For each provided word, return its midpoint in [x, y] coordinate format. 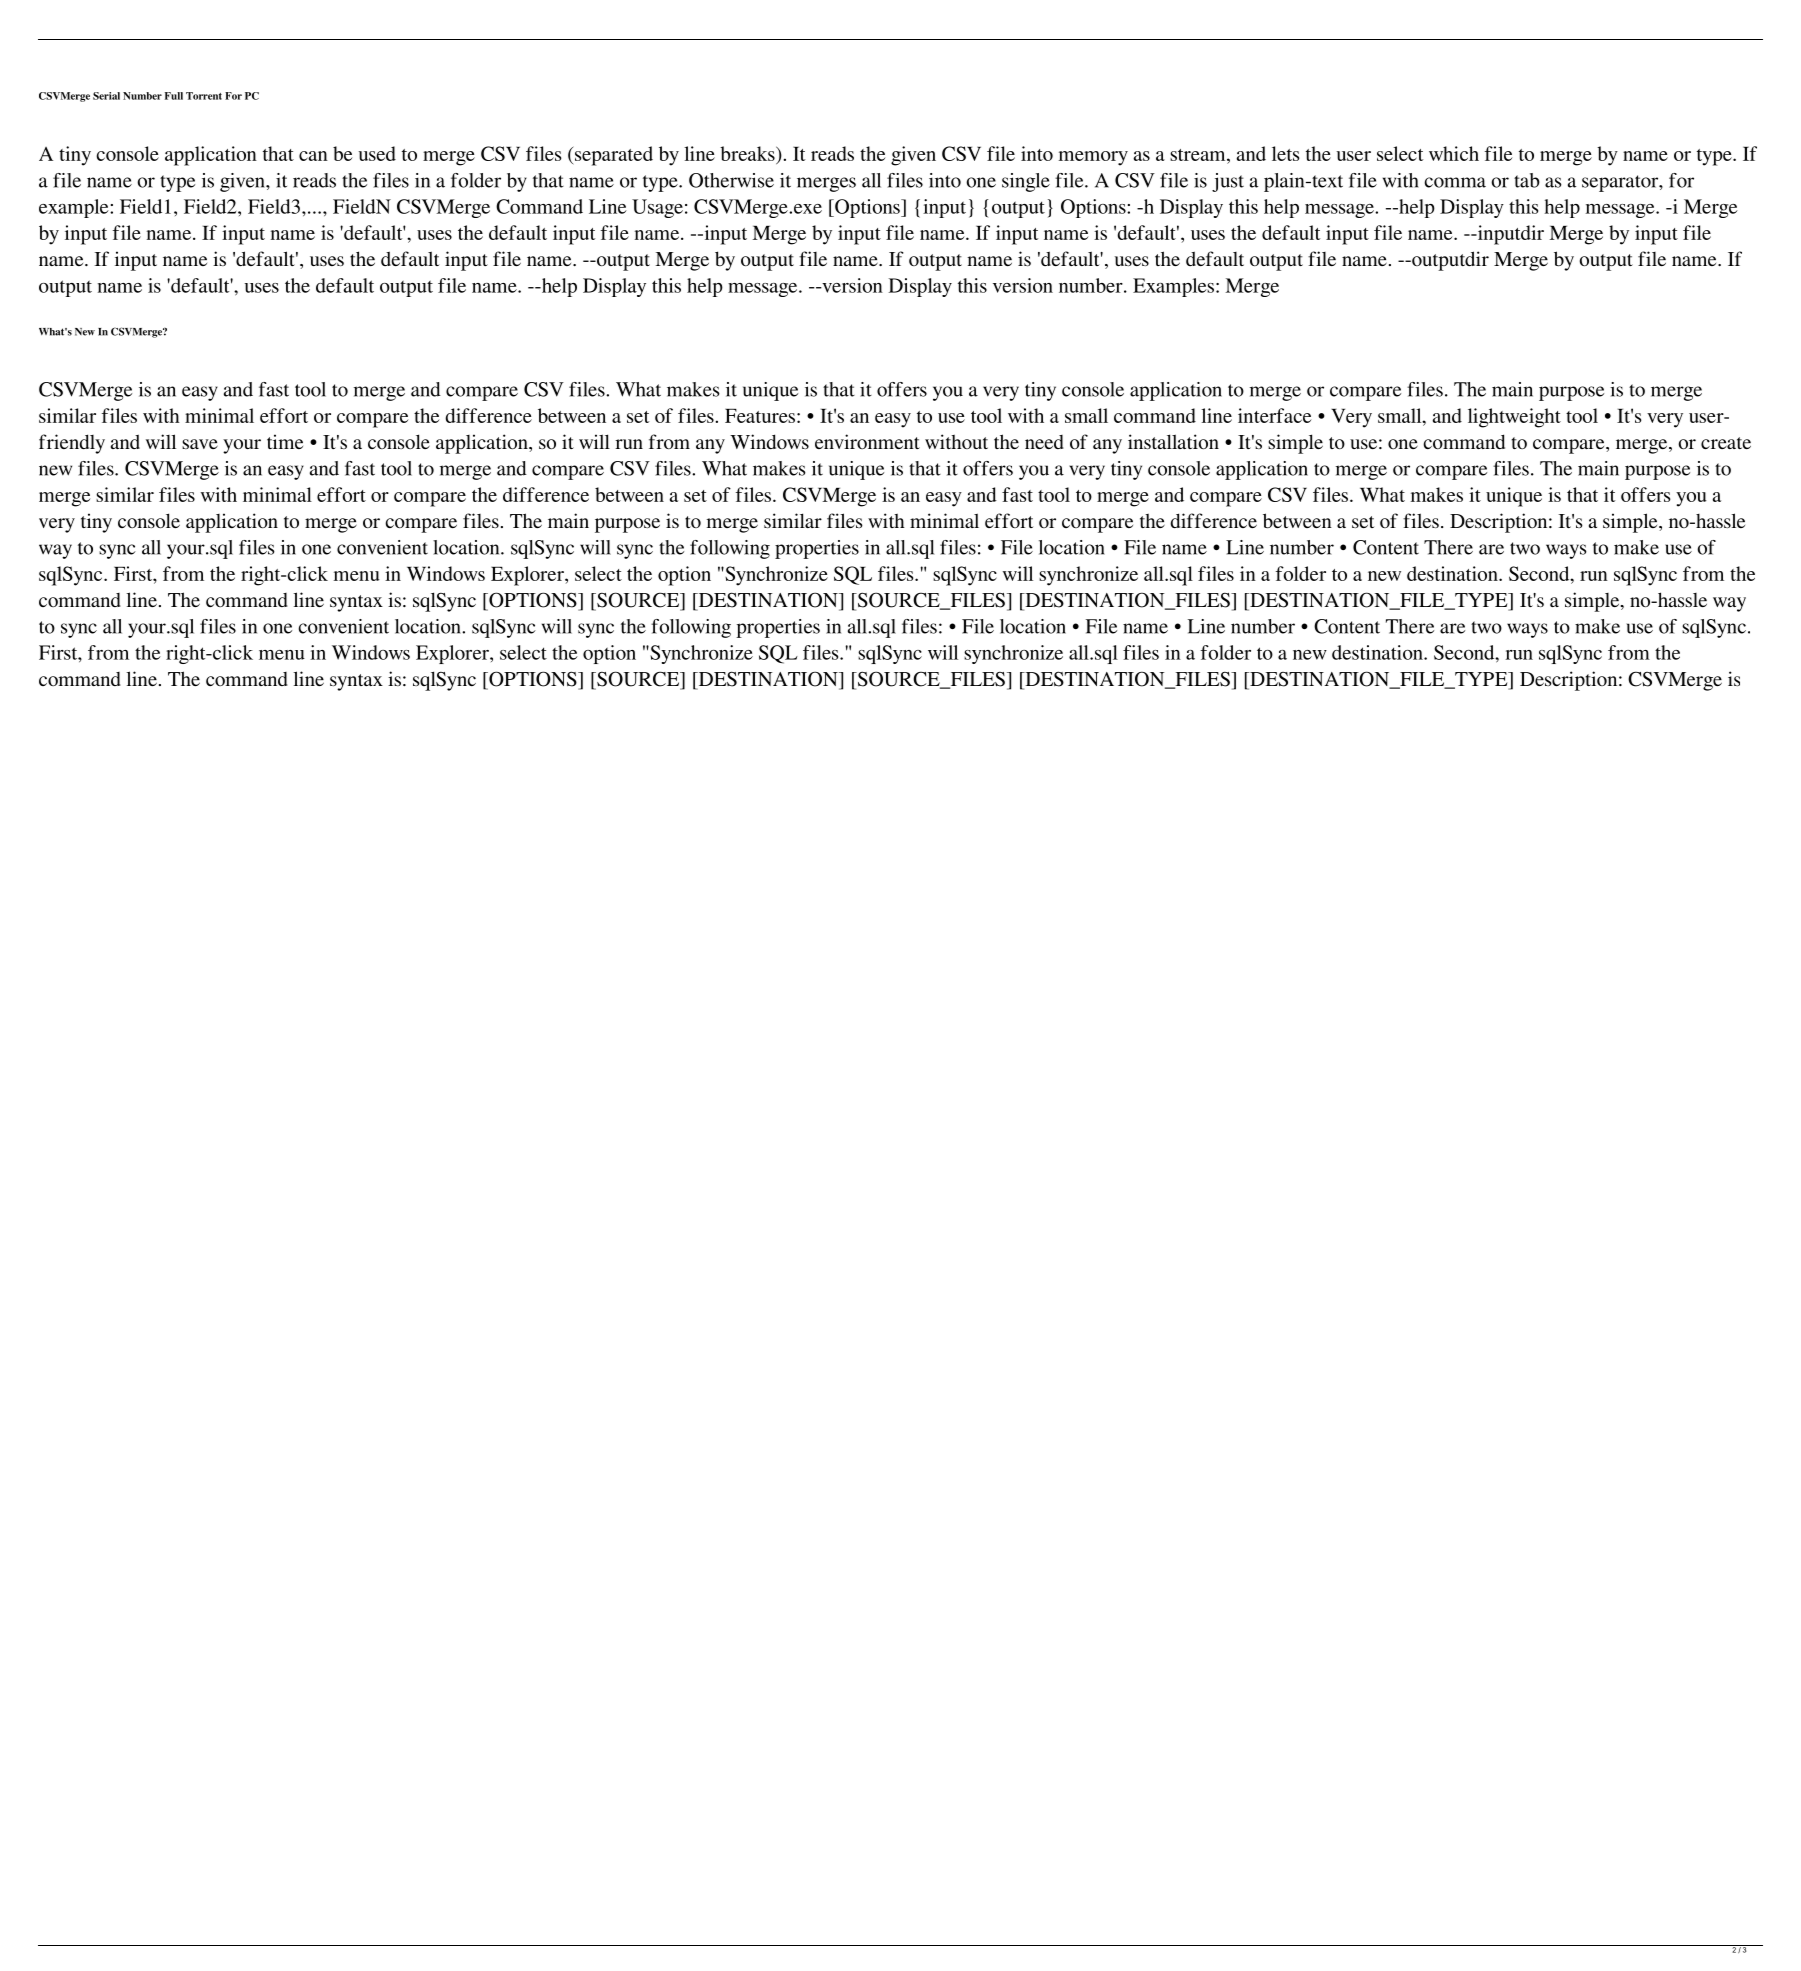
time [285, 441]
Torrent [204, 96]
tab [1527, 180]
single [1026, 182]
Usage [657, 208]
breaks [748, 153]
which [1454, 153]
